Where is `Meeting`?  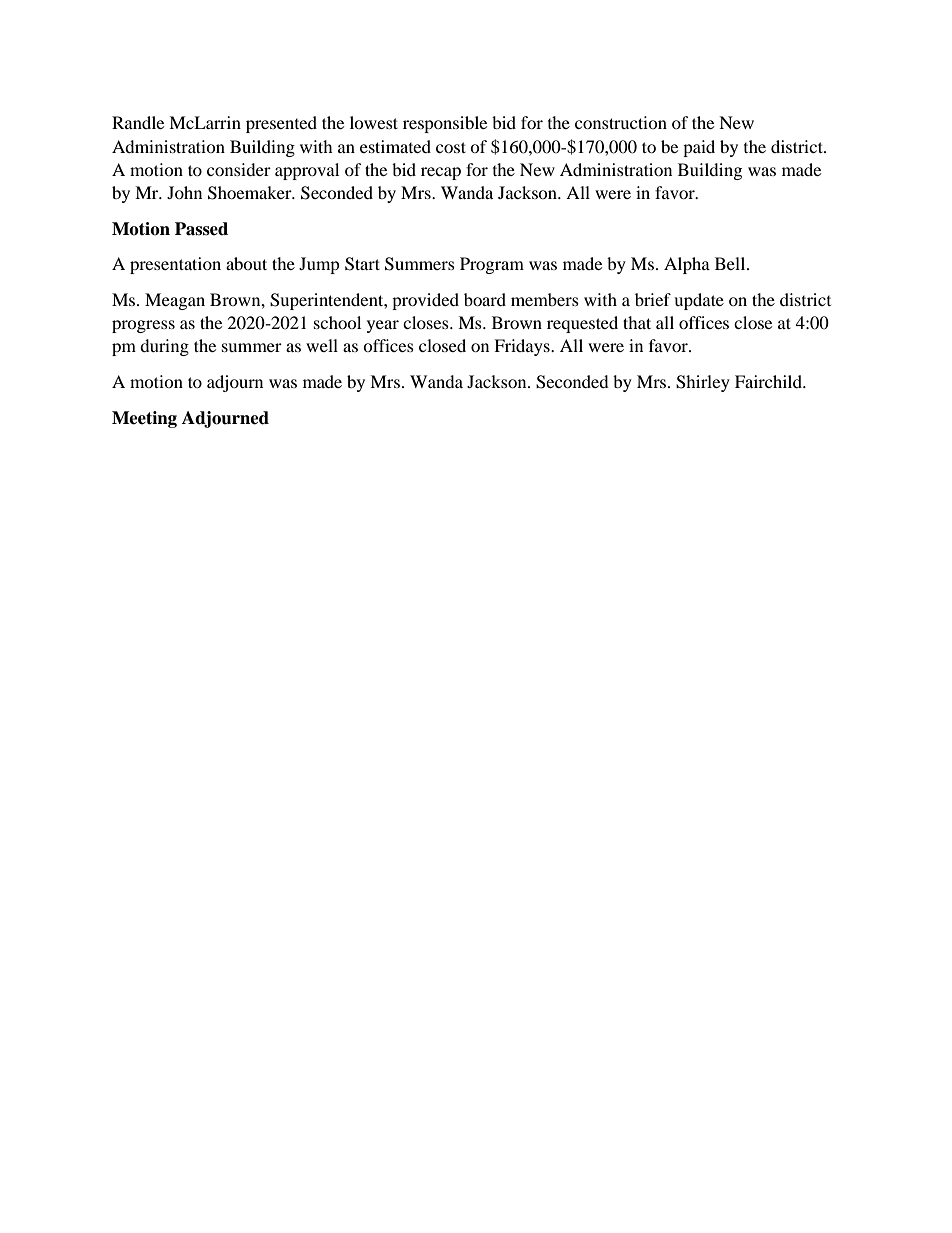
Meeting is located at coordinates (144, 419).
